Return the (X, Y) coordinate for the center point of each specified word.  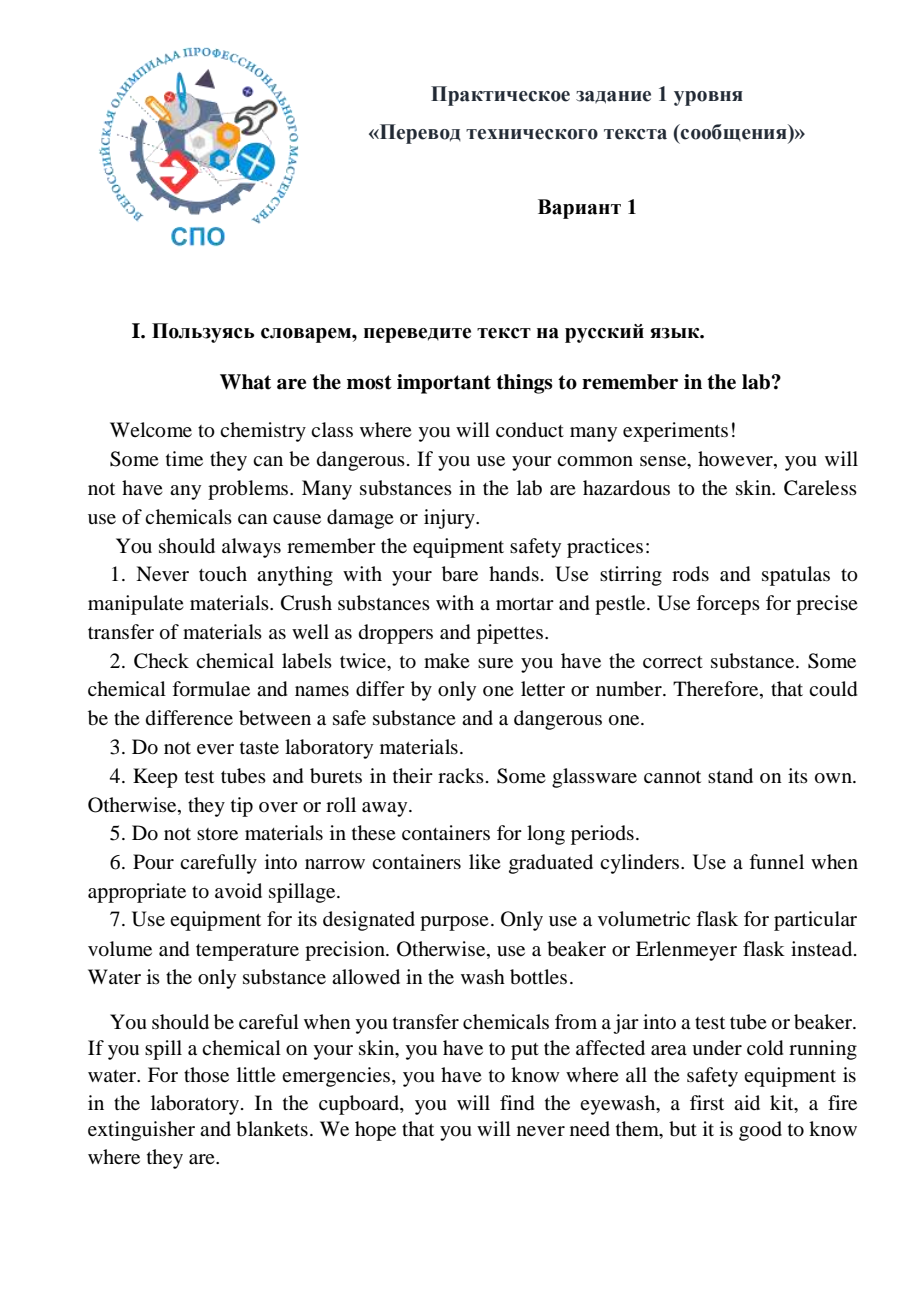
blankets (272, 1129)
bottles (538, 977)
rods (690, 574)
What (245, 382)
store (217, 834)
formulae (211, 689)
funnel (776, 861)
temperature (247, 952)
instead (823, 949)
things (524, 384)
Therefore (717, 690)
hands (514, 574)
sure (495, 663)
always (251, 548)
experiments (675, 432)
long (546, 835)
